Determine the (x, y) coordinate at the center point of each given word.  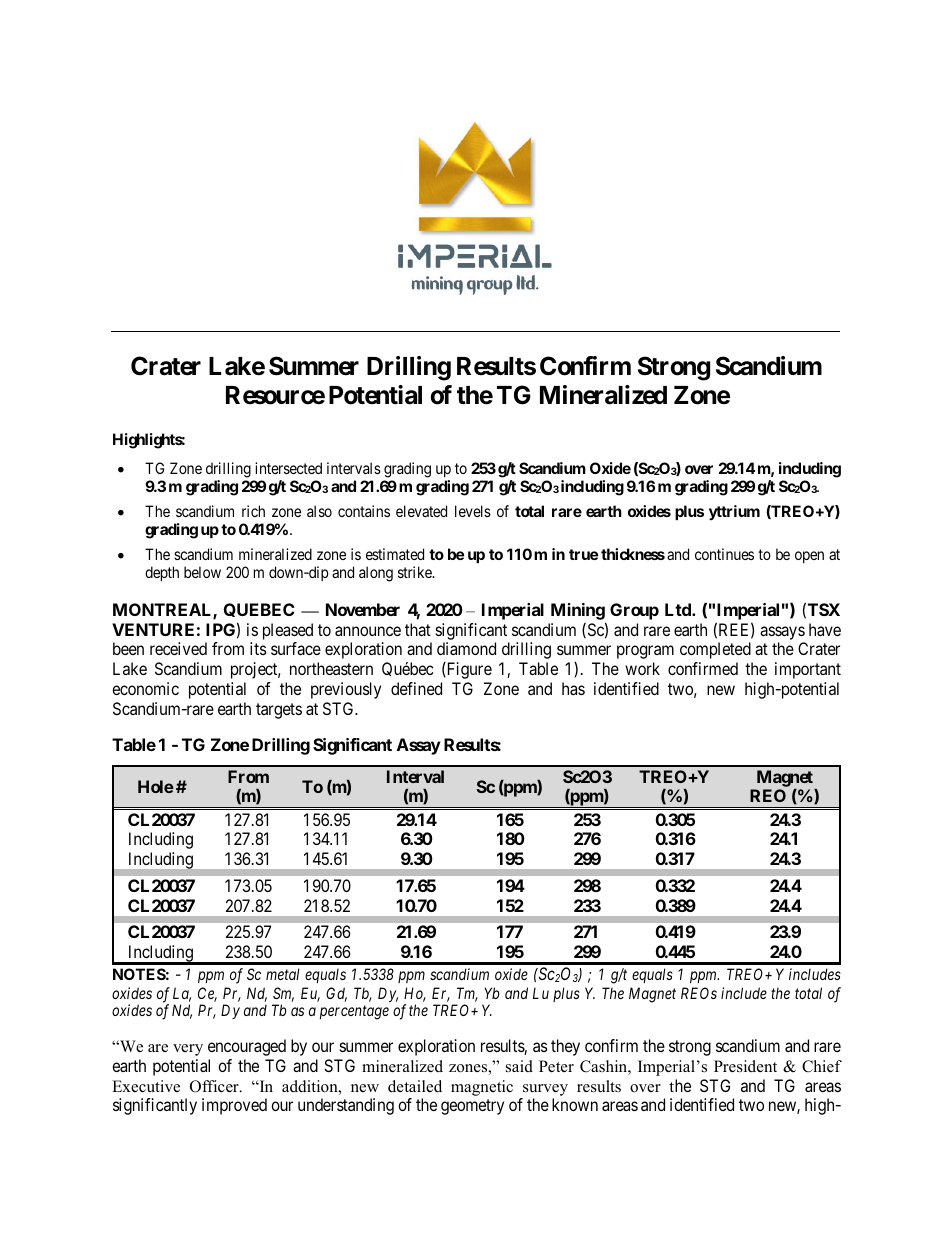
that (418, 629)
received (178, 648)
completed (715, 650)
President (745, 1066)
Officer (215, 1086)
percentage (354, 1013)
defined (416, 688)
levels (473, 511)
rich (253, 511)
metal (283, 974)
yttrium (734, 512)
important (808, 670)
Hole (156, 786)
